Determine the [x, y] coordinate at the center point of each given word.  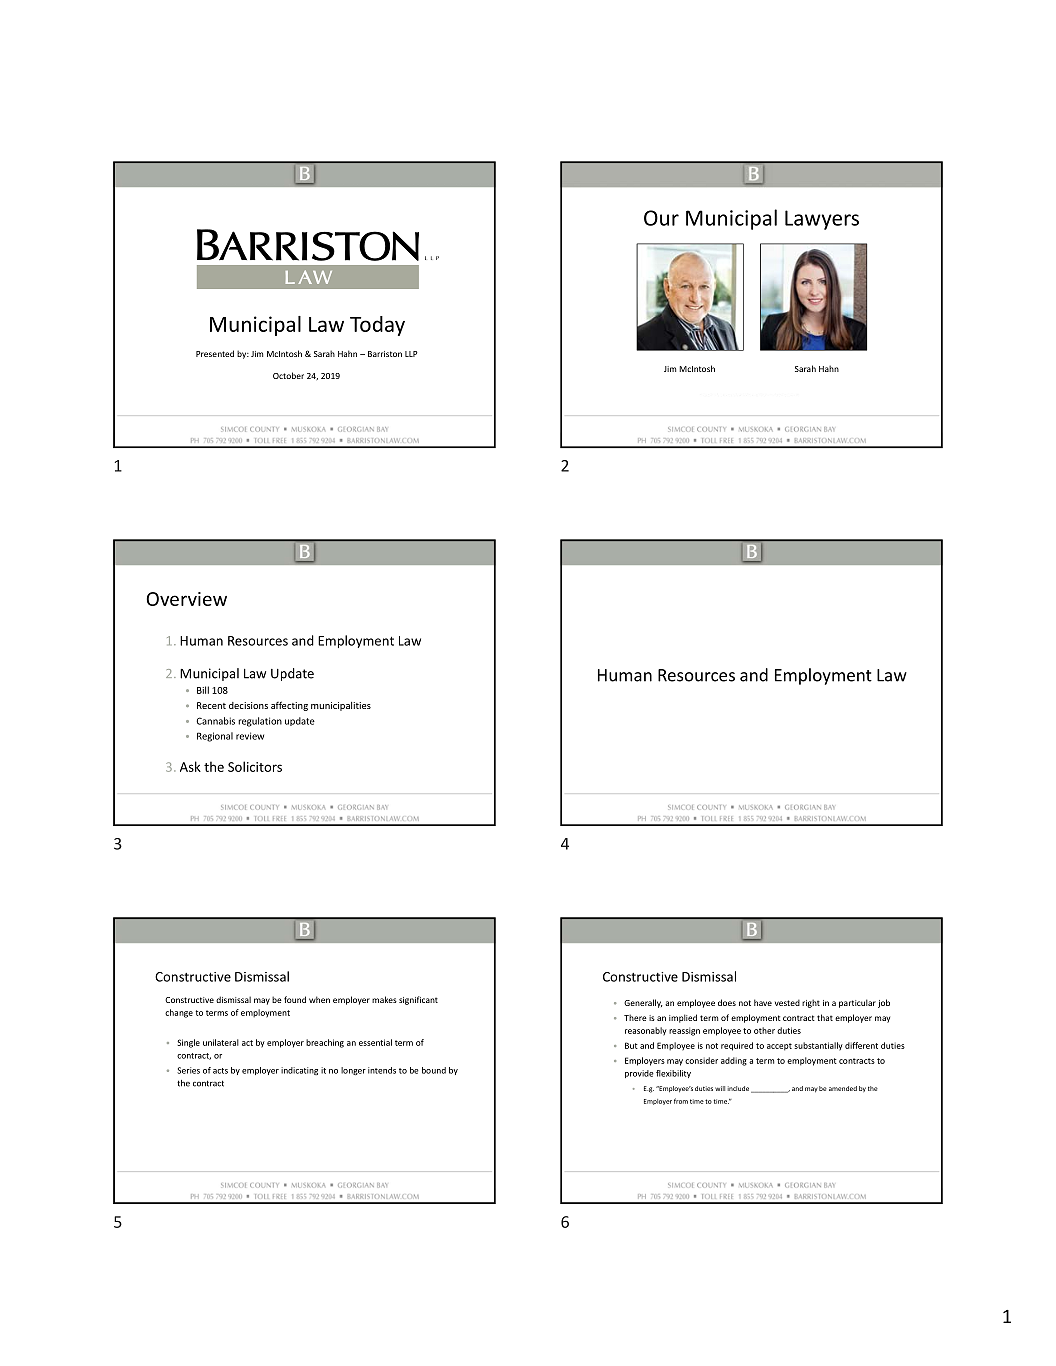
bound [434, 1070]
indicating [299, 1071]
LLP [411, 354]
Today [377, 326]
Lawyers [822, 220]
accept [779, 1047]
